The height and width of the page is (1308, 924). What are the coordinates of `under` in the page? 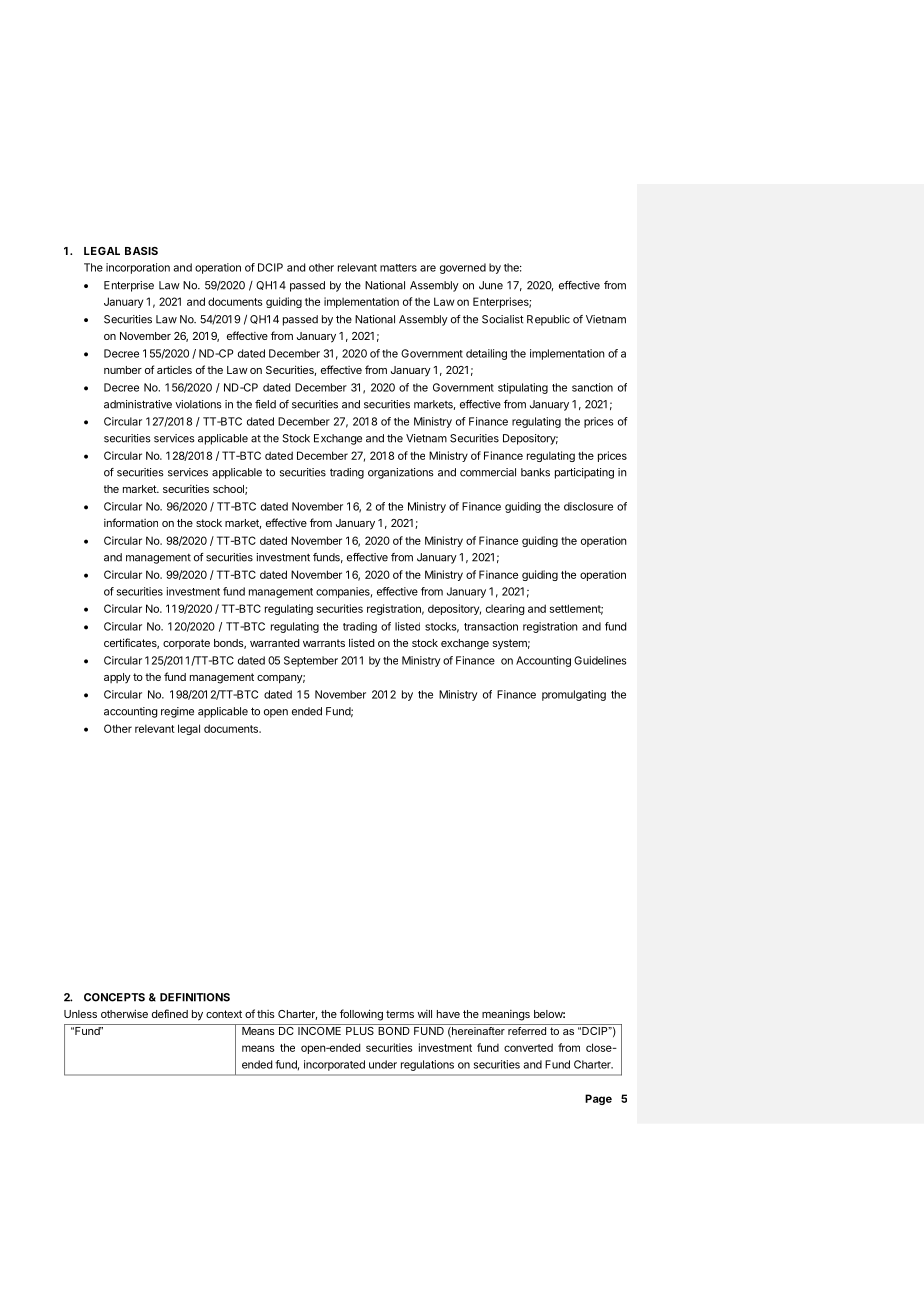 It's located at (383, 1064).
